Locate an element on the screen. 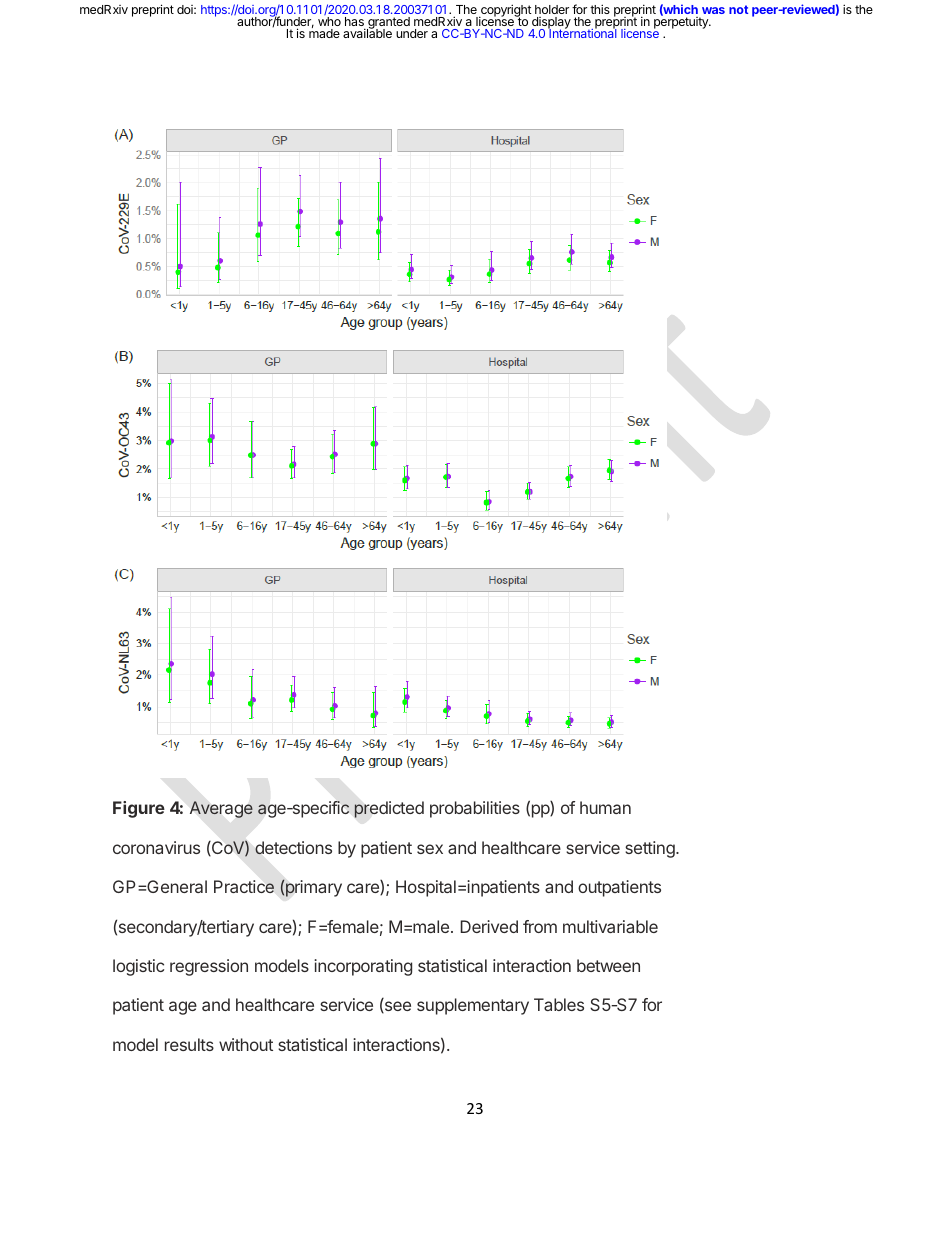 This screenshot has width=952, height=1233. made is located at coordinates (324, 33).
